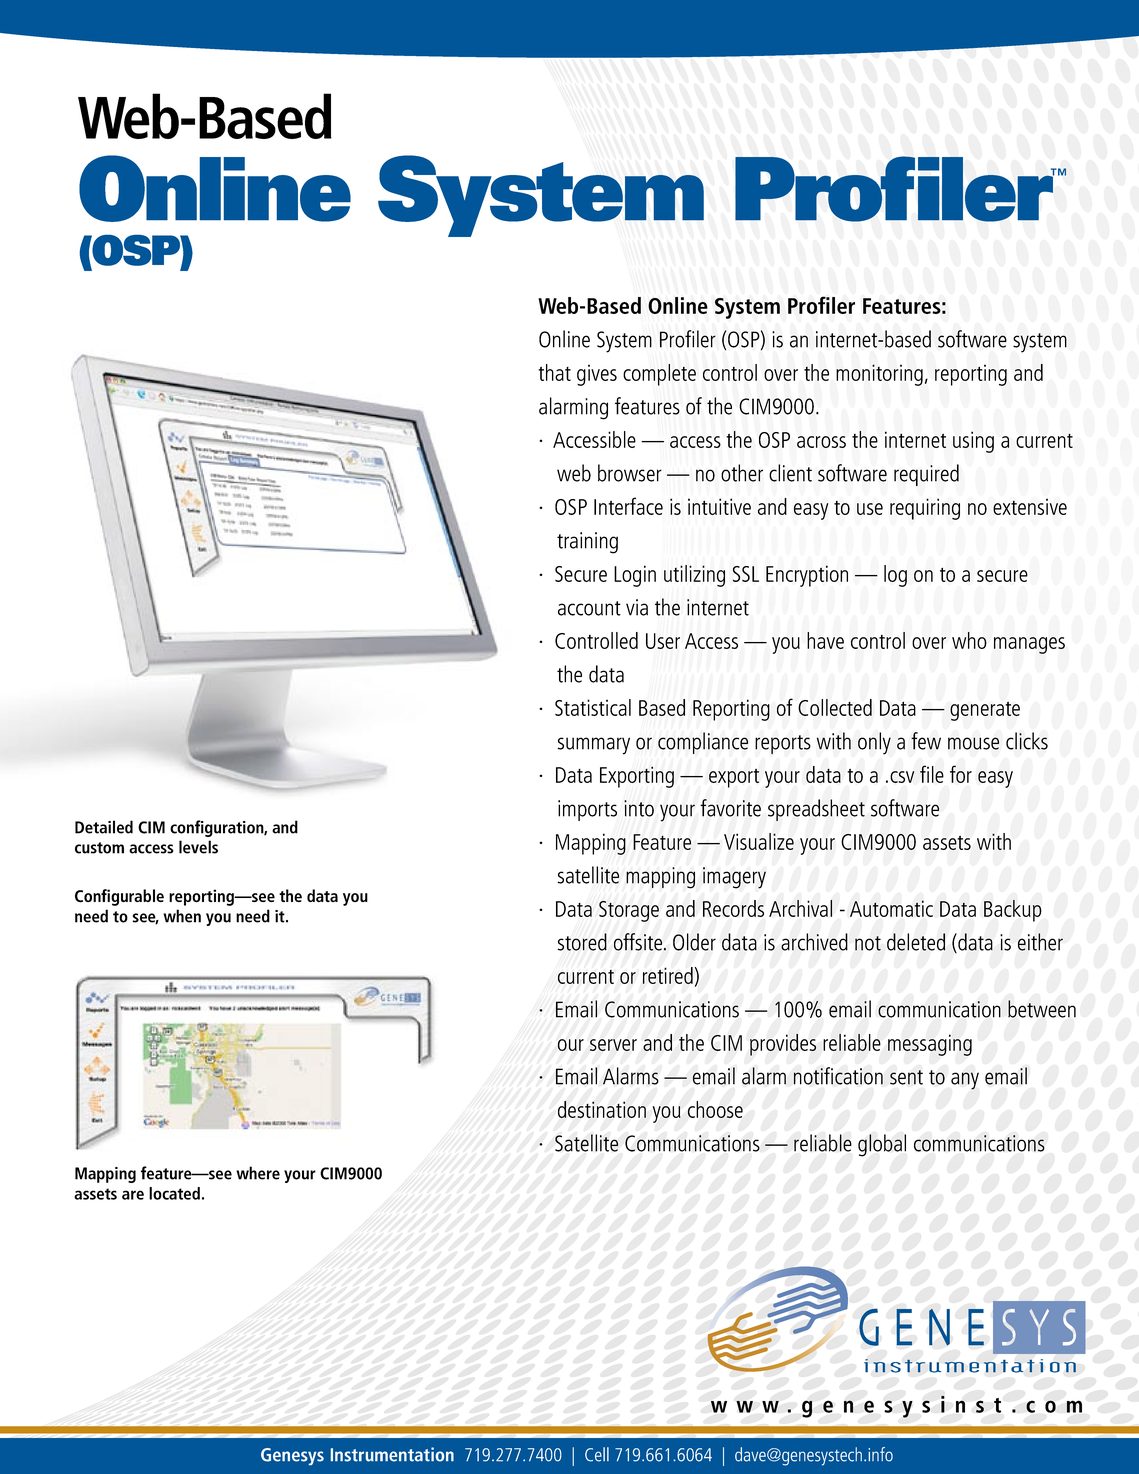 This image has height=1474, width=1139. I want to click on located, so click(174, 1193).
